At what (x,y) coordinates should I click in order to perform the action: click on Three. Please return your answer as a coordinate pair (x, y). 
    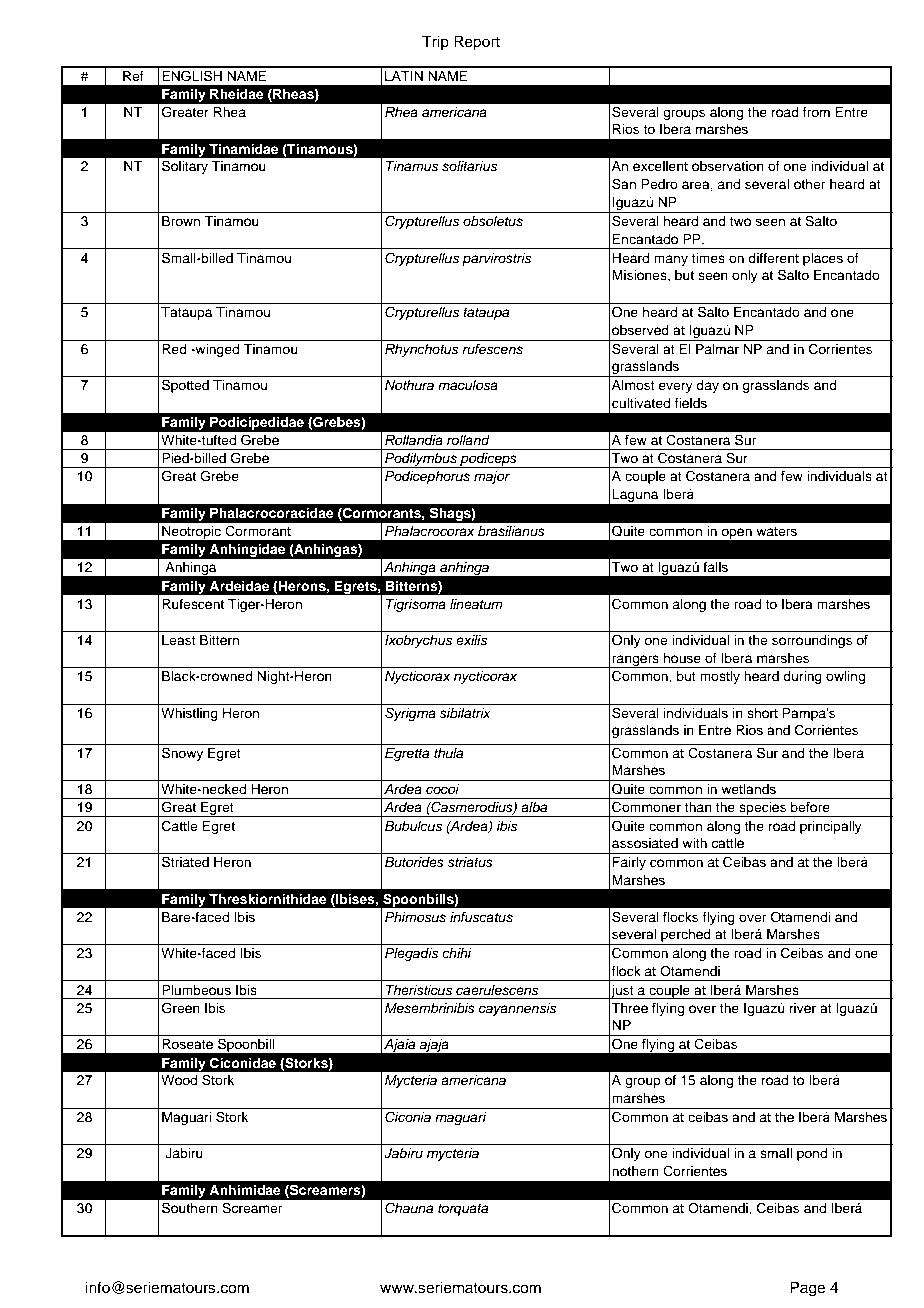
    Looking at the image, I should click on (629, 1008).
